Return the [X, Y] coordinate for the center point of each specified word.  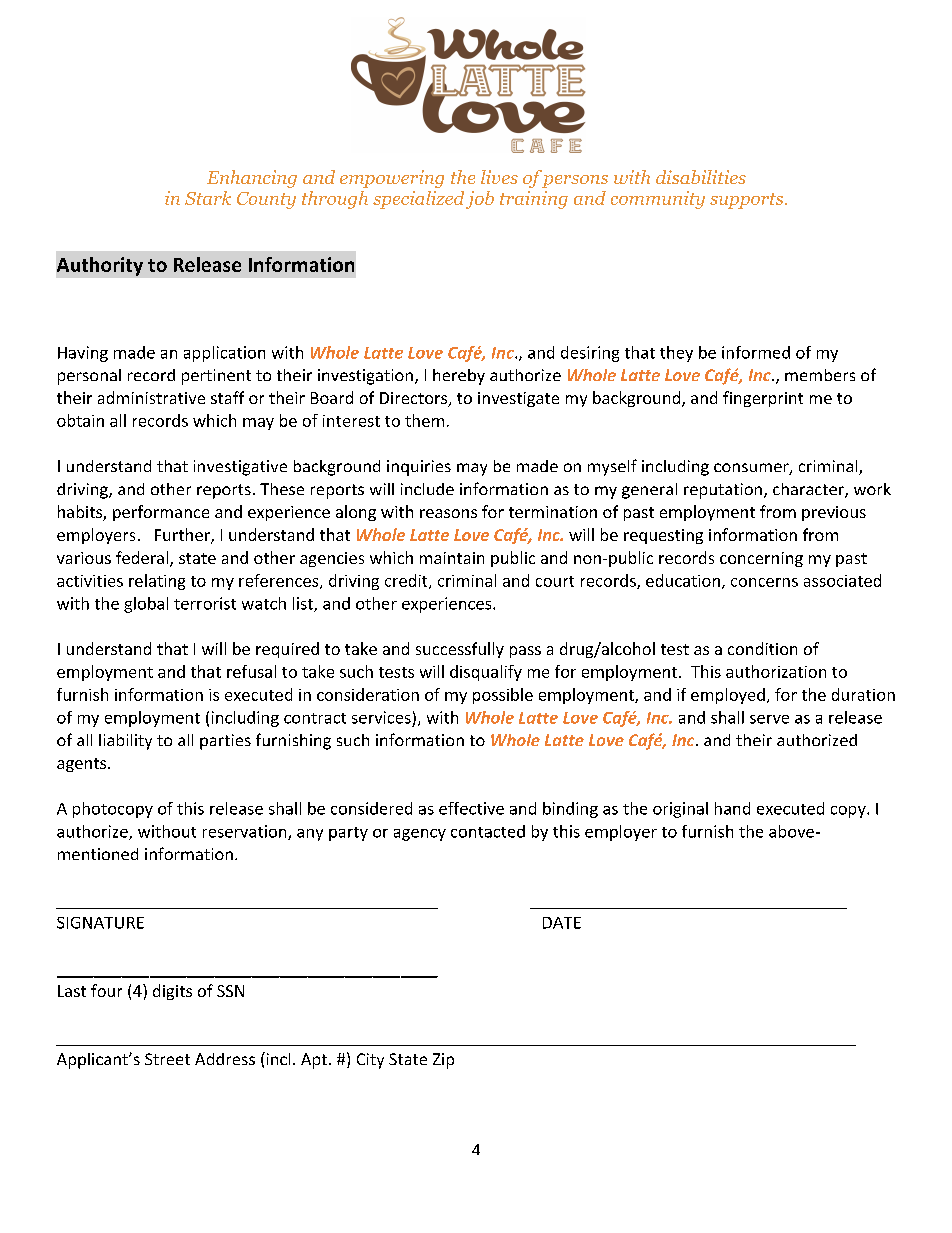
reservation [246, 832]
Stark [208, 198]
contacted [488, 831]
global [146, 605]
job [480, 200]
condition [762, 648]
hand [732, 808]
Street [167, 1059]
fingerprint [763, 399]
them [424, 420]
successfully [460, 650]
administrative [151, 397]
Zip [443, 1061]
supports [748, 201]
